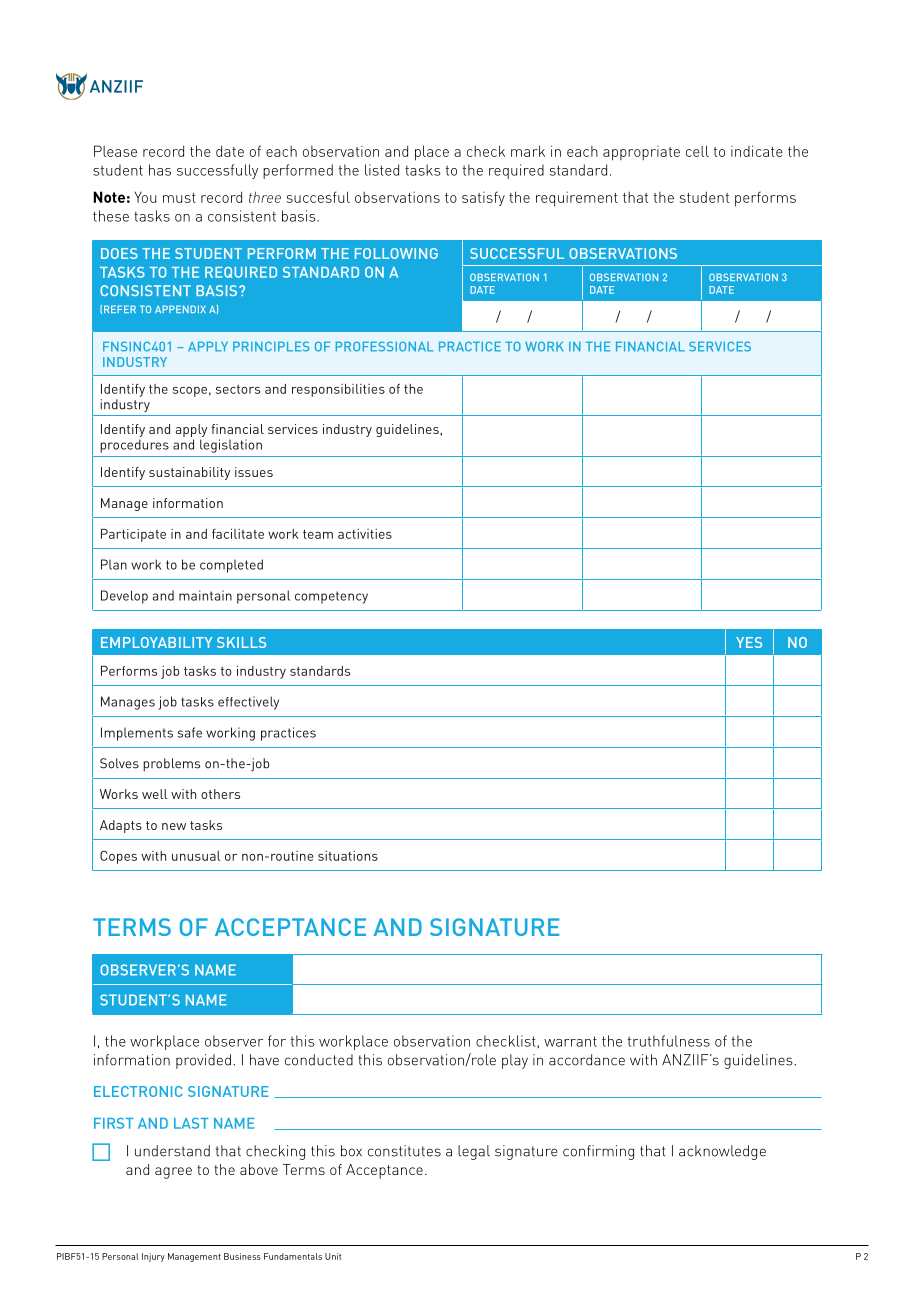 This screenshot has width=924, height=1308. I want to click on situations, so click(348, 856).
